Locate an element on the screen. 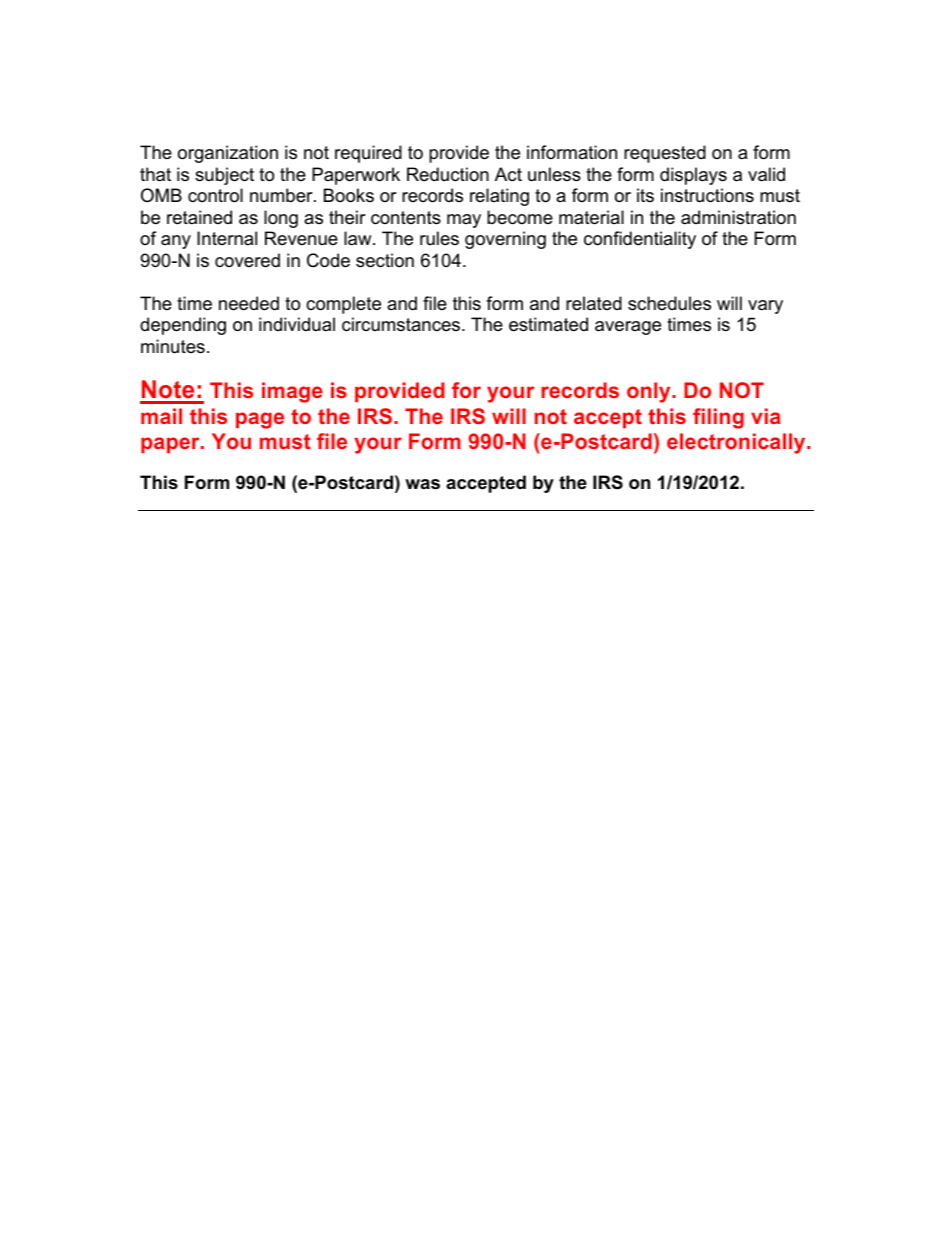  electronically is located at coordinates (737, 443).
